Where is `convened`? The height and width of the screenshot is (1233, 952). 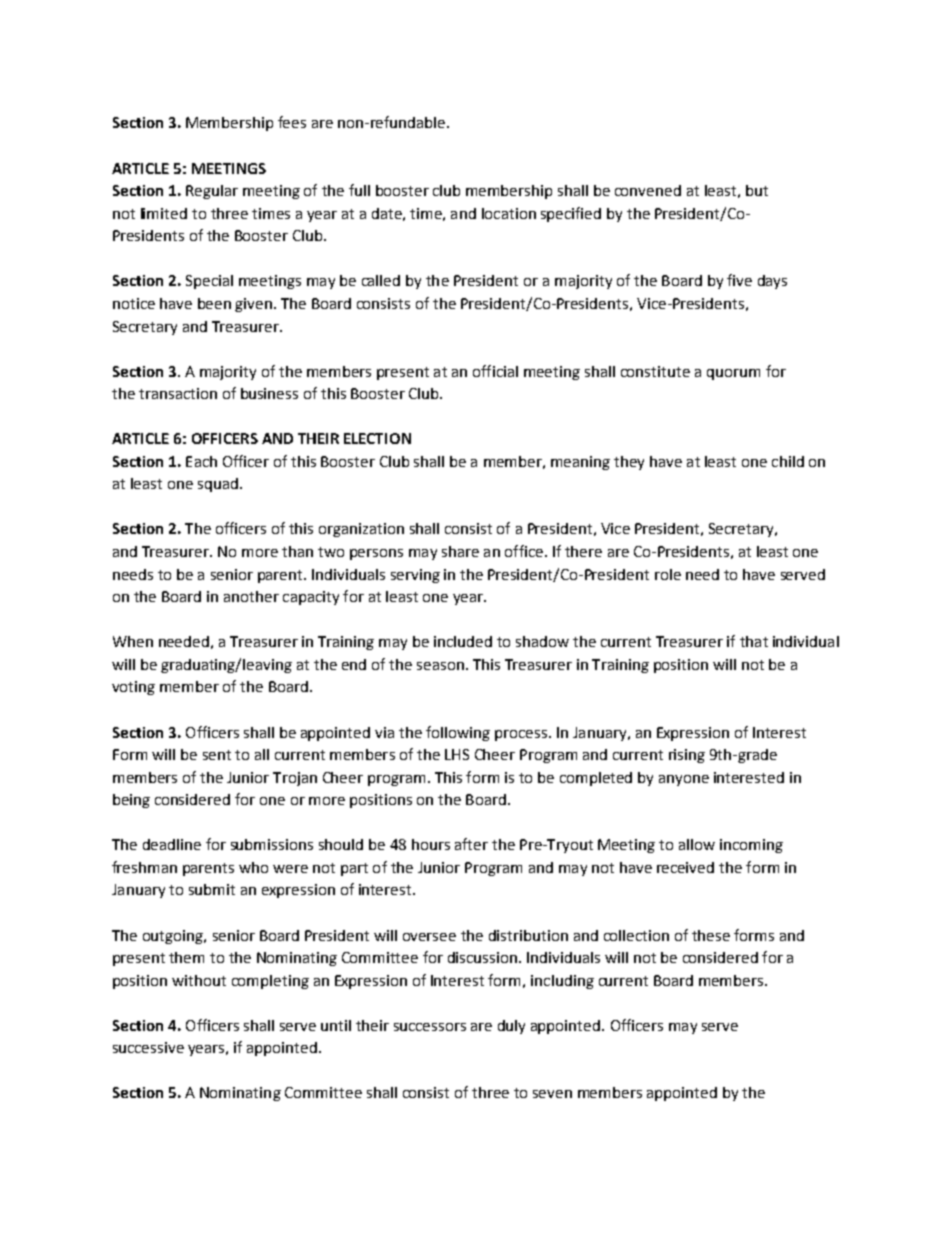 convened is located at coordinates (648, 190).
